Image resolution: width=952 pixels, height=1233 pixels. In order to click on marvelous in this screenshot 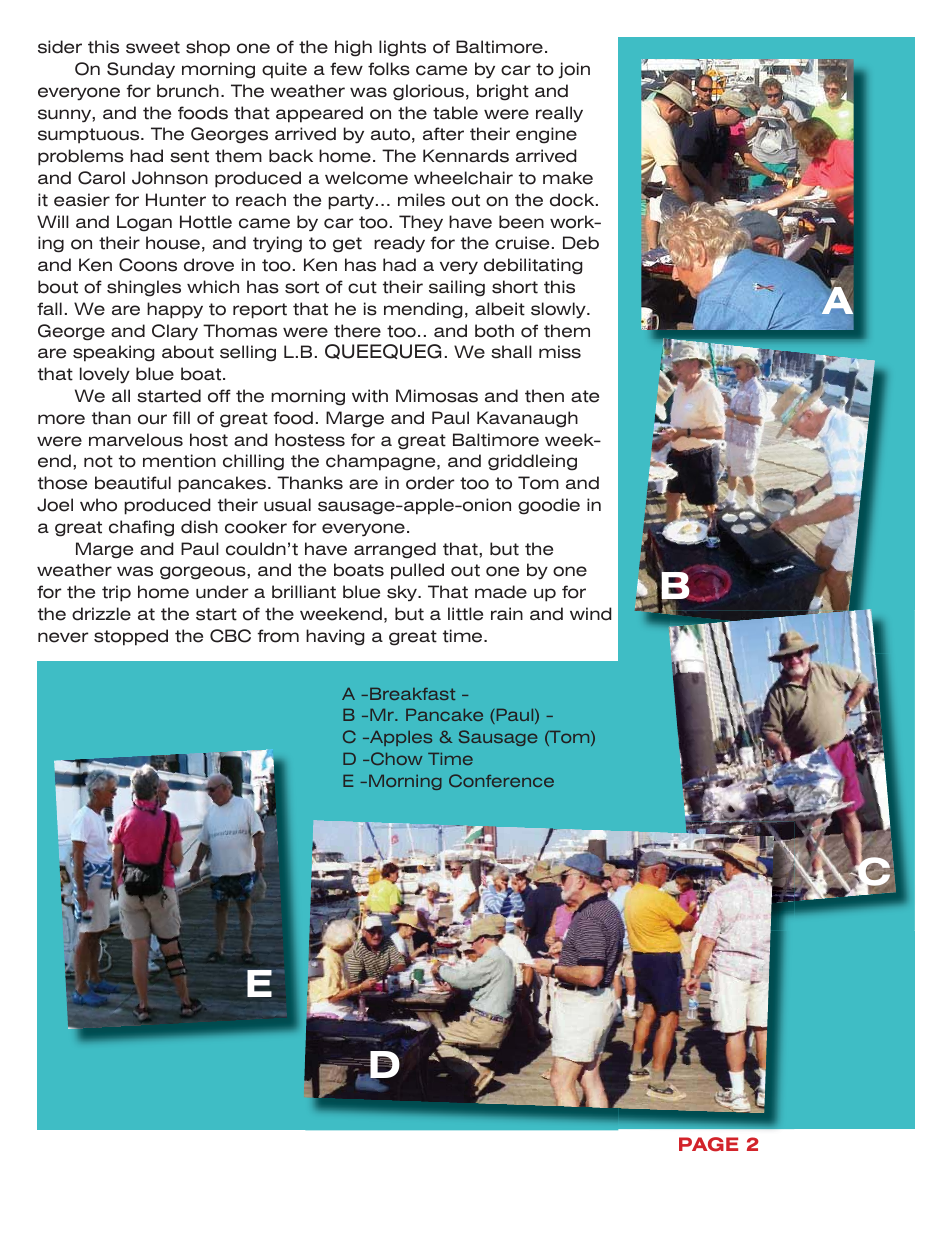, I will do `click(136, 440)`.
